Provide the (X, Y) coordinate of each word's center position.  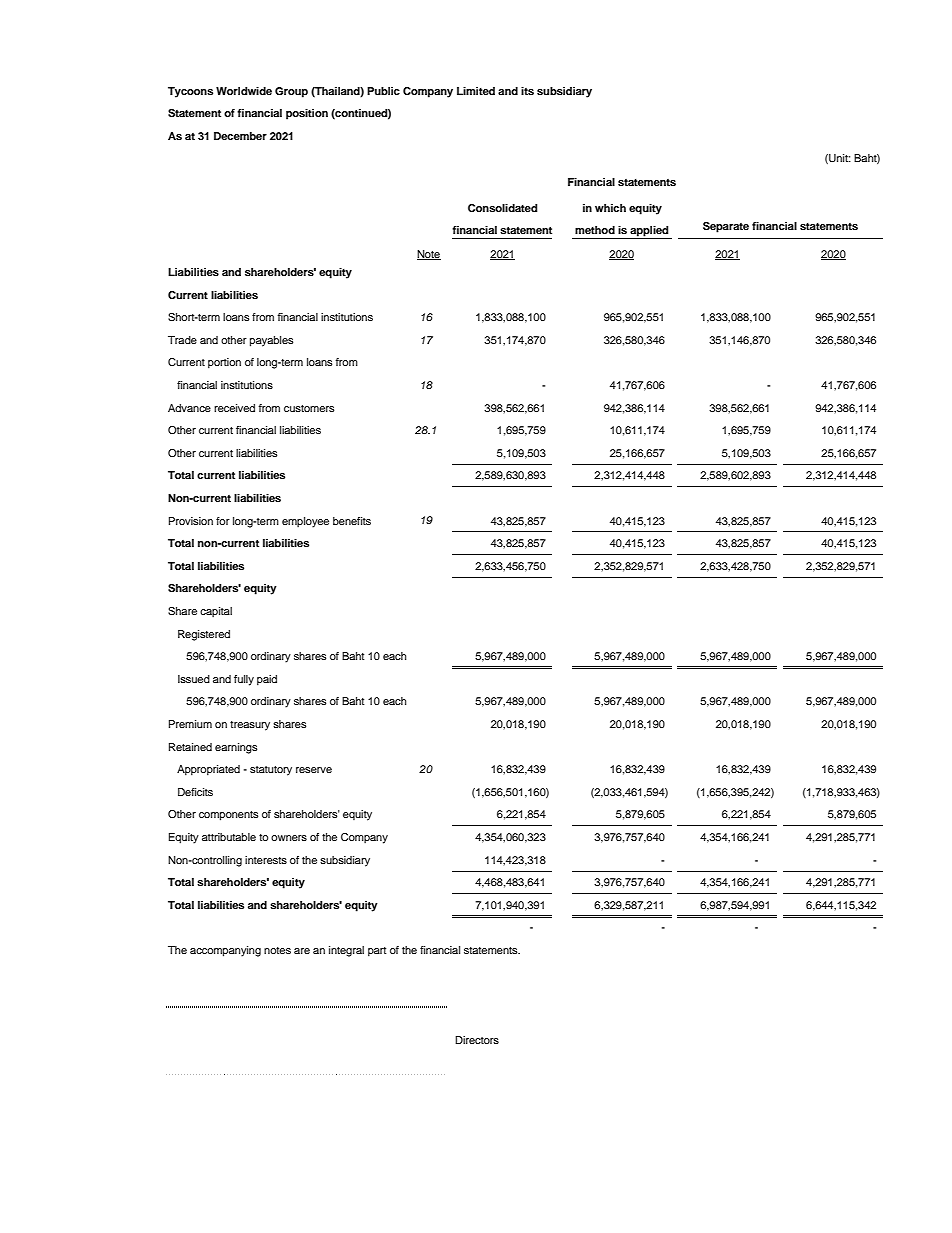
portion (224, 363)
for (223, 521)
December (240, 136)
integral (346, 951)
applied (649, 232)
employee (305, 522)
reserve (314, 770)
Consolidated (502, 208)
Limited (476, 91)
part (377, 952)
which (610, 208)
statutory (271, 771)
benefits (352, 521)
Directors (477, 1040)
